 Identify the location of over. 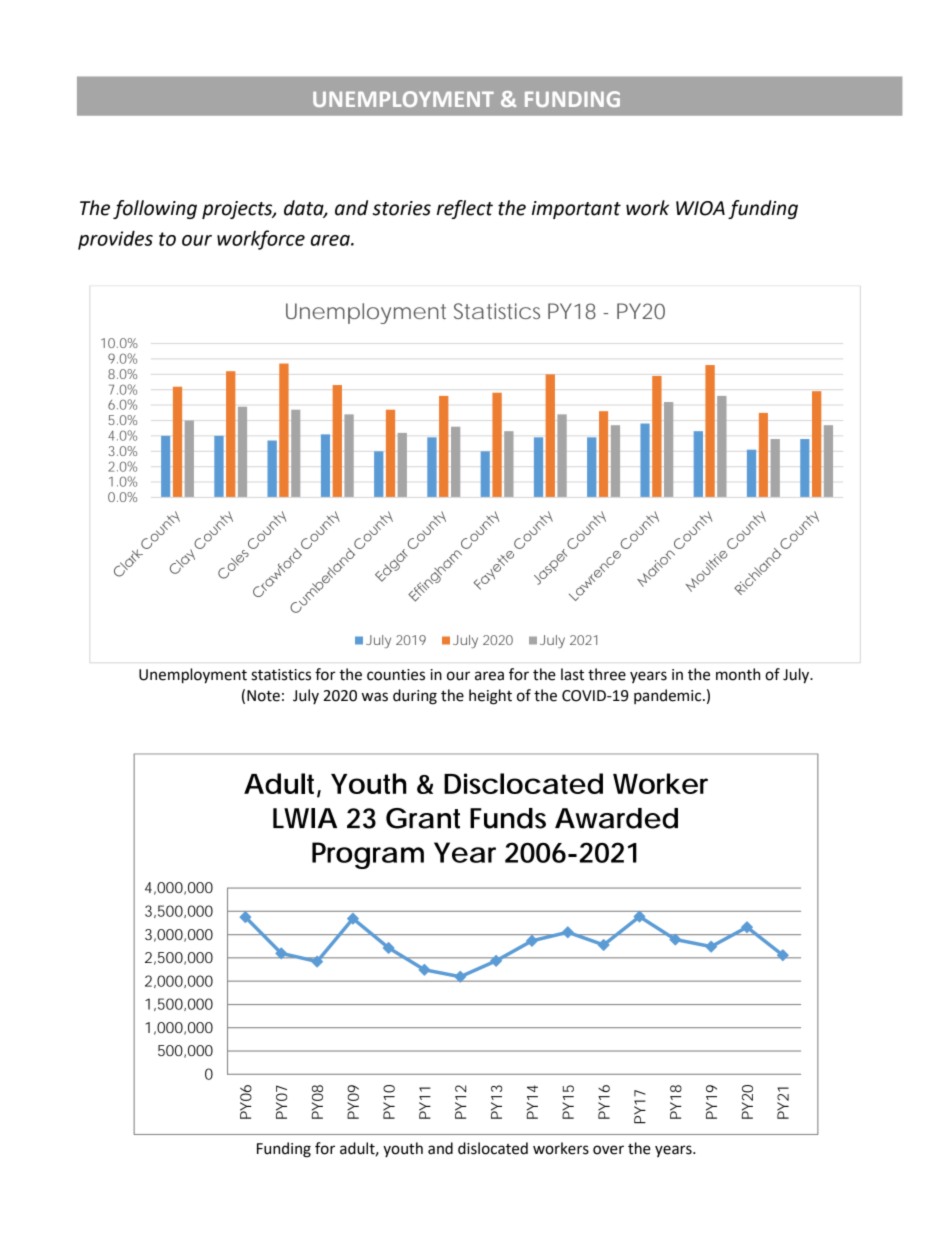
(608, 1150).
